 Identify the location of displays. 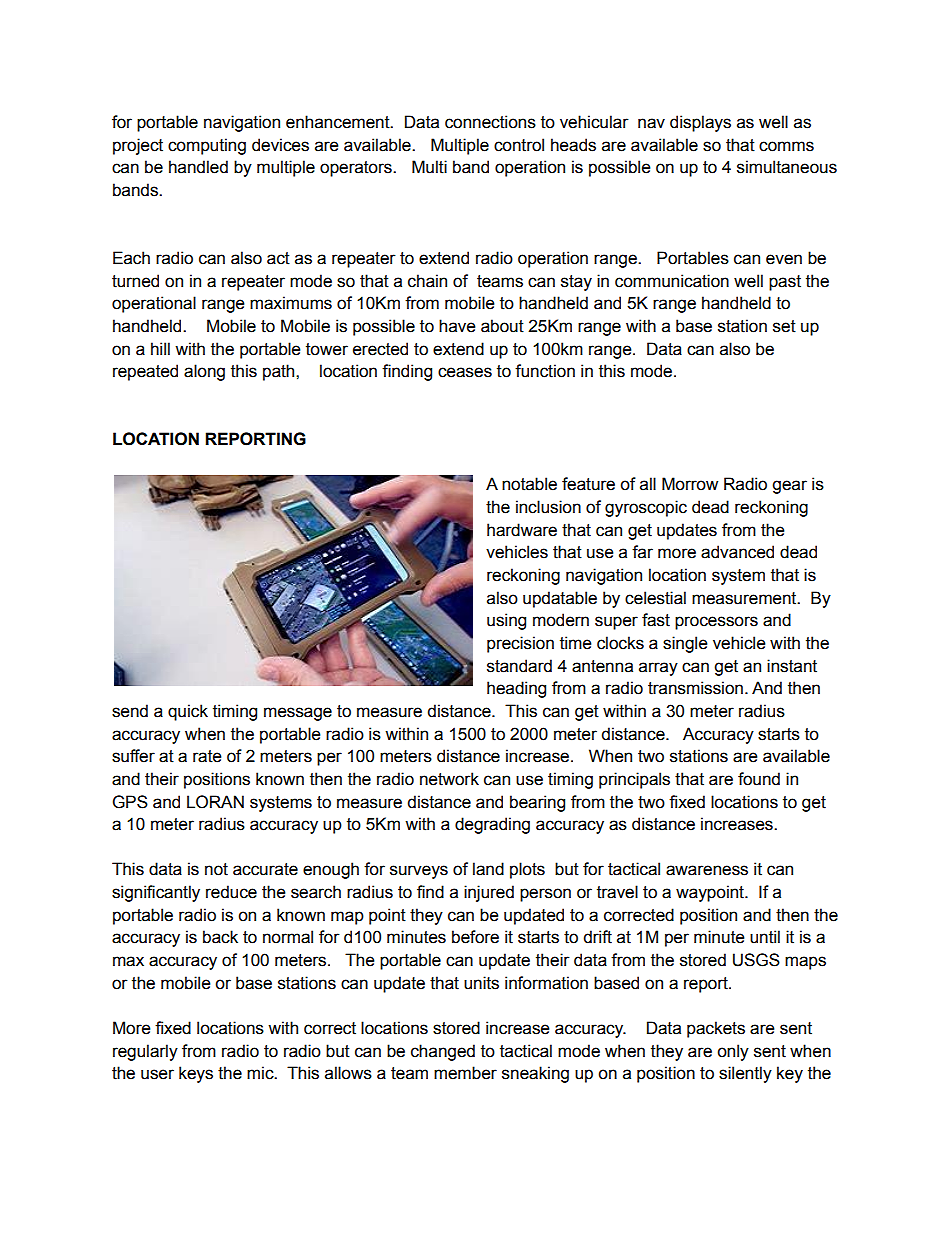
(700, 123).
